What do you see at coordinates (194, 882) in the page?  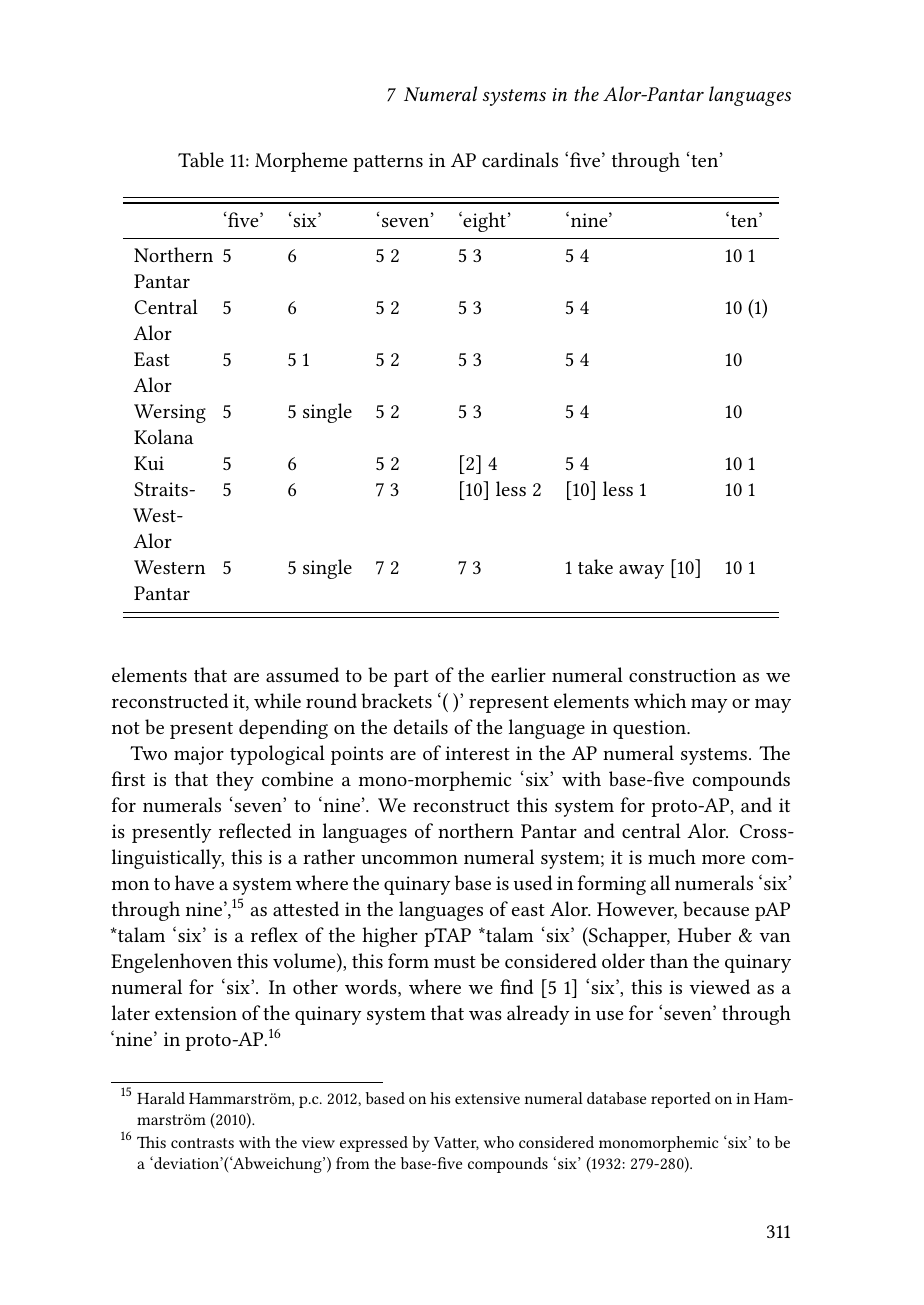 I see `have` at bounding box center [194, 882].
